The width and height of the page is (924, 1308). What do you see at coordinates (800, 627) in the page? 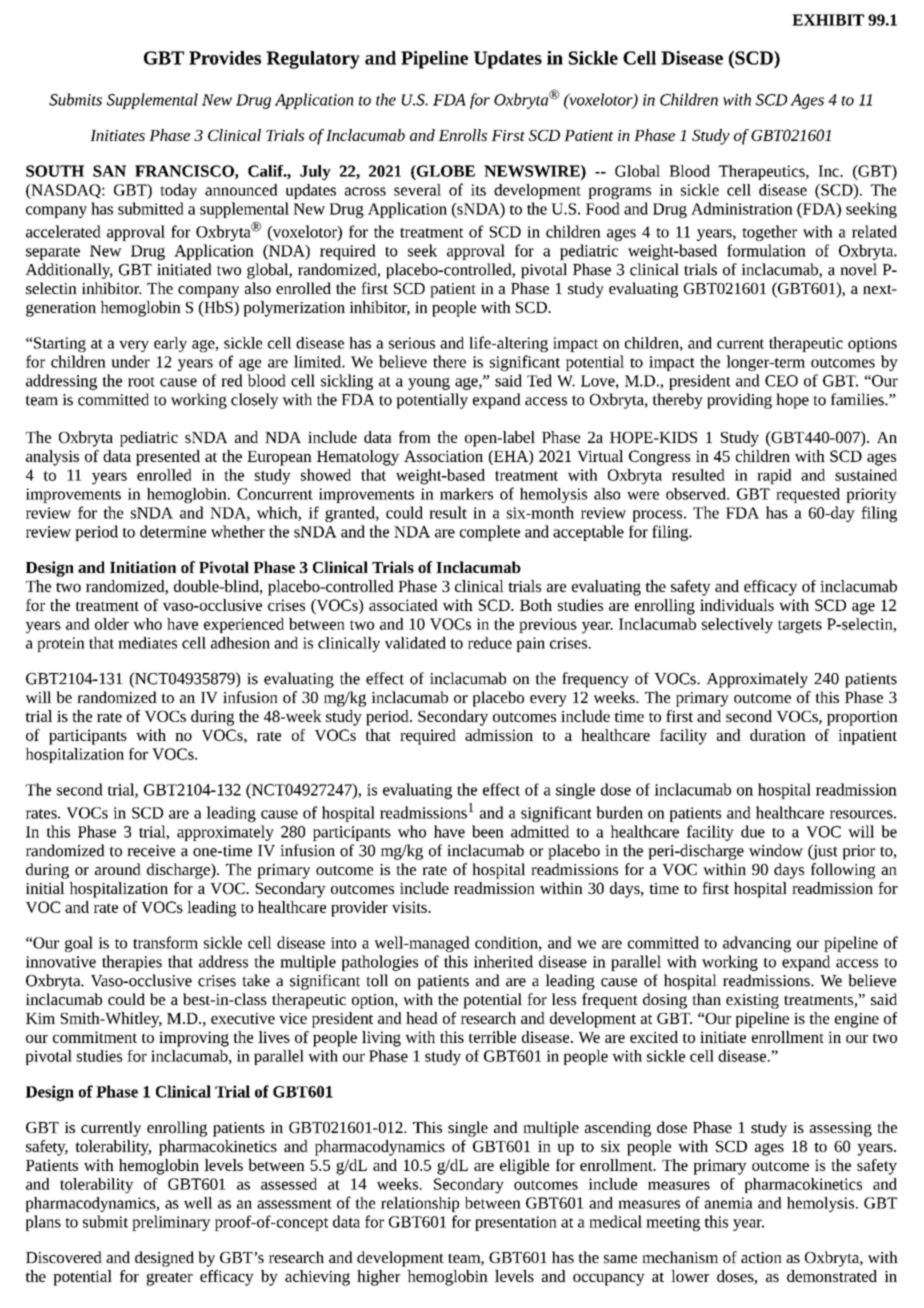
I see `targets` at bounding box center [800, 627].
